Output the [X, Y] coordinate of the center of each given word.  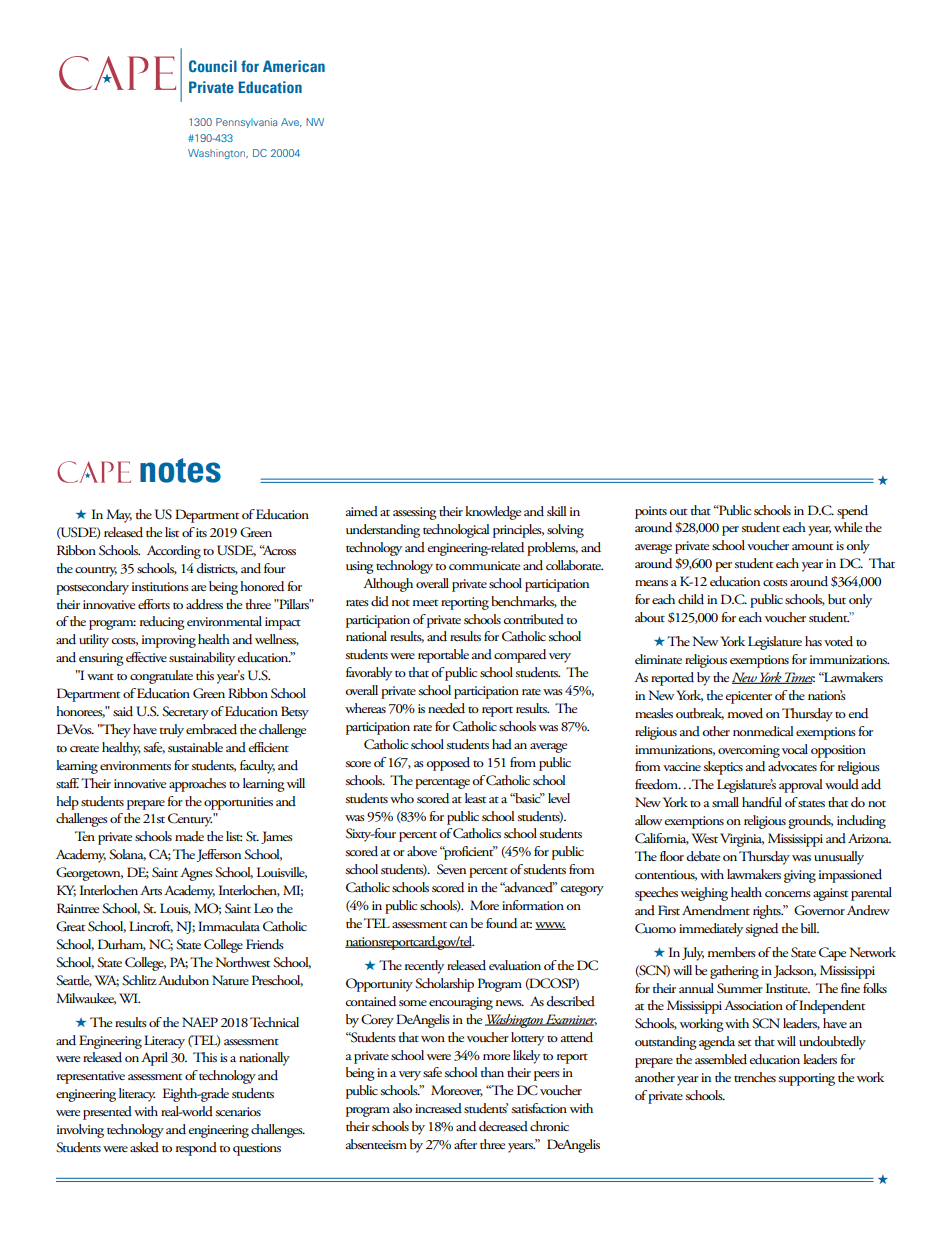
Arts [151, 890]
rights [768, 912]
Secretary [185, 713]
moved [745, 713]
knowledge [493, 513]
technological [456, 531]
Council [213, 66]
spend [852, 512]
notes [180, 470]
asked [144, 1147]
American [294, 66]
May [119, 516]
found [501, 923]
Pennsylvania [246, 123]
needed [446, 708]
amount [812, 547]
